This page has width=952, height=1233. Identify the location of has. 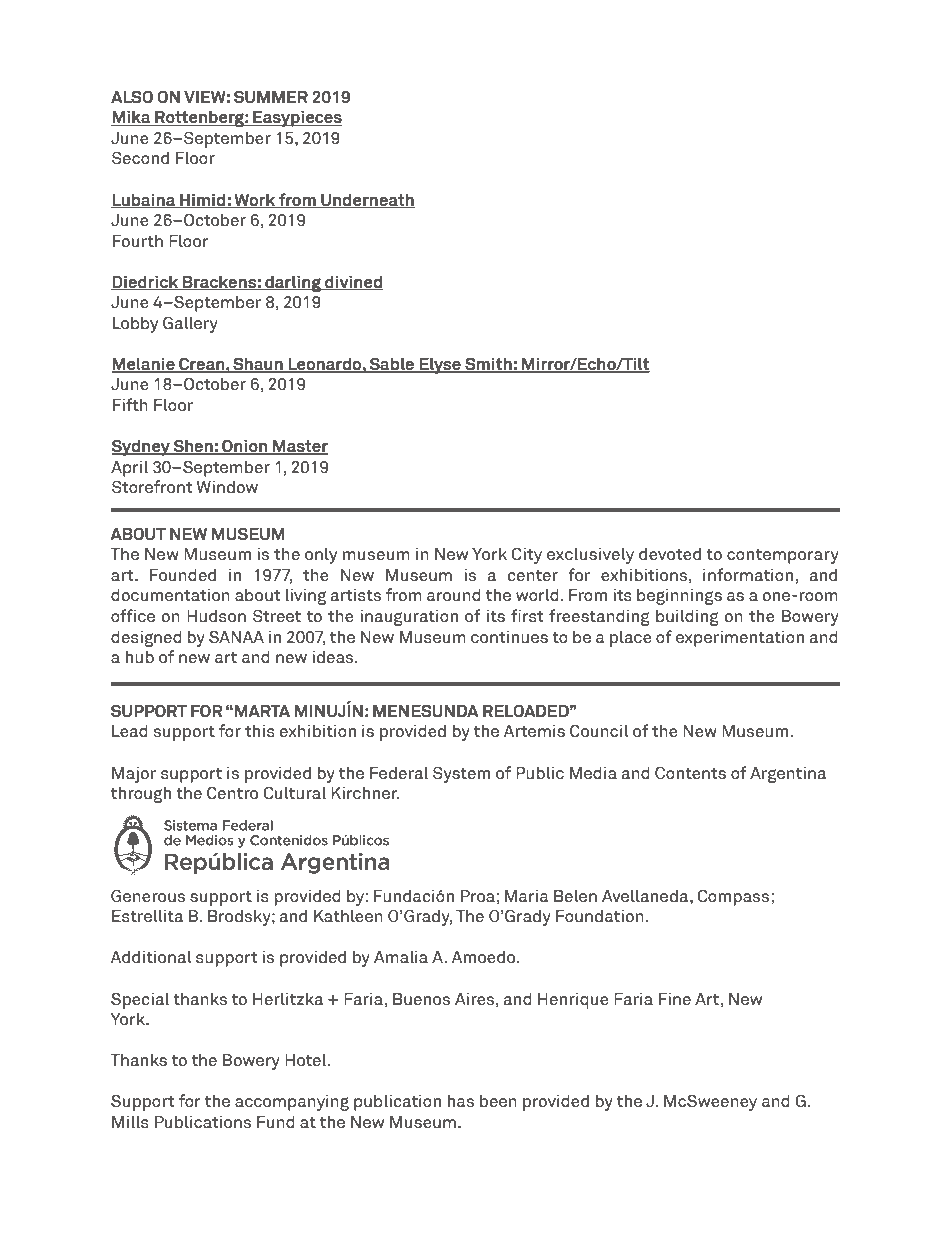
(461, 1101).
